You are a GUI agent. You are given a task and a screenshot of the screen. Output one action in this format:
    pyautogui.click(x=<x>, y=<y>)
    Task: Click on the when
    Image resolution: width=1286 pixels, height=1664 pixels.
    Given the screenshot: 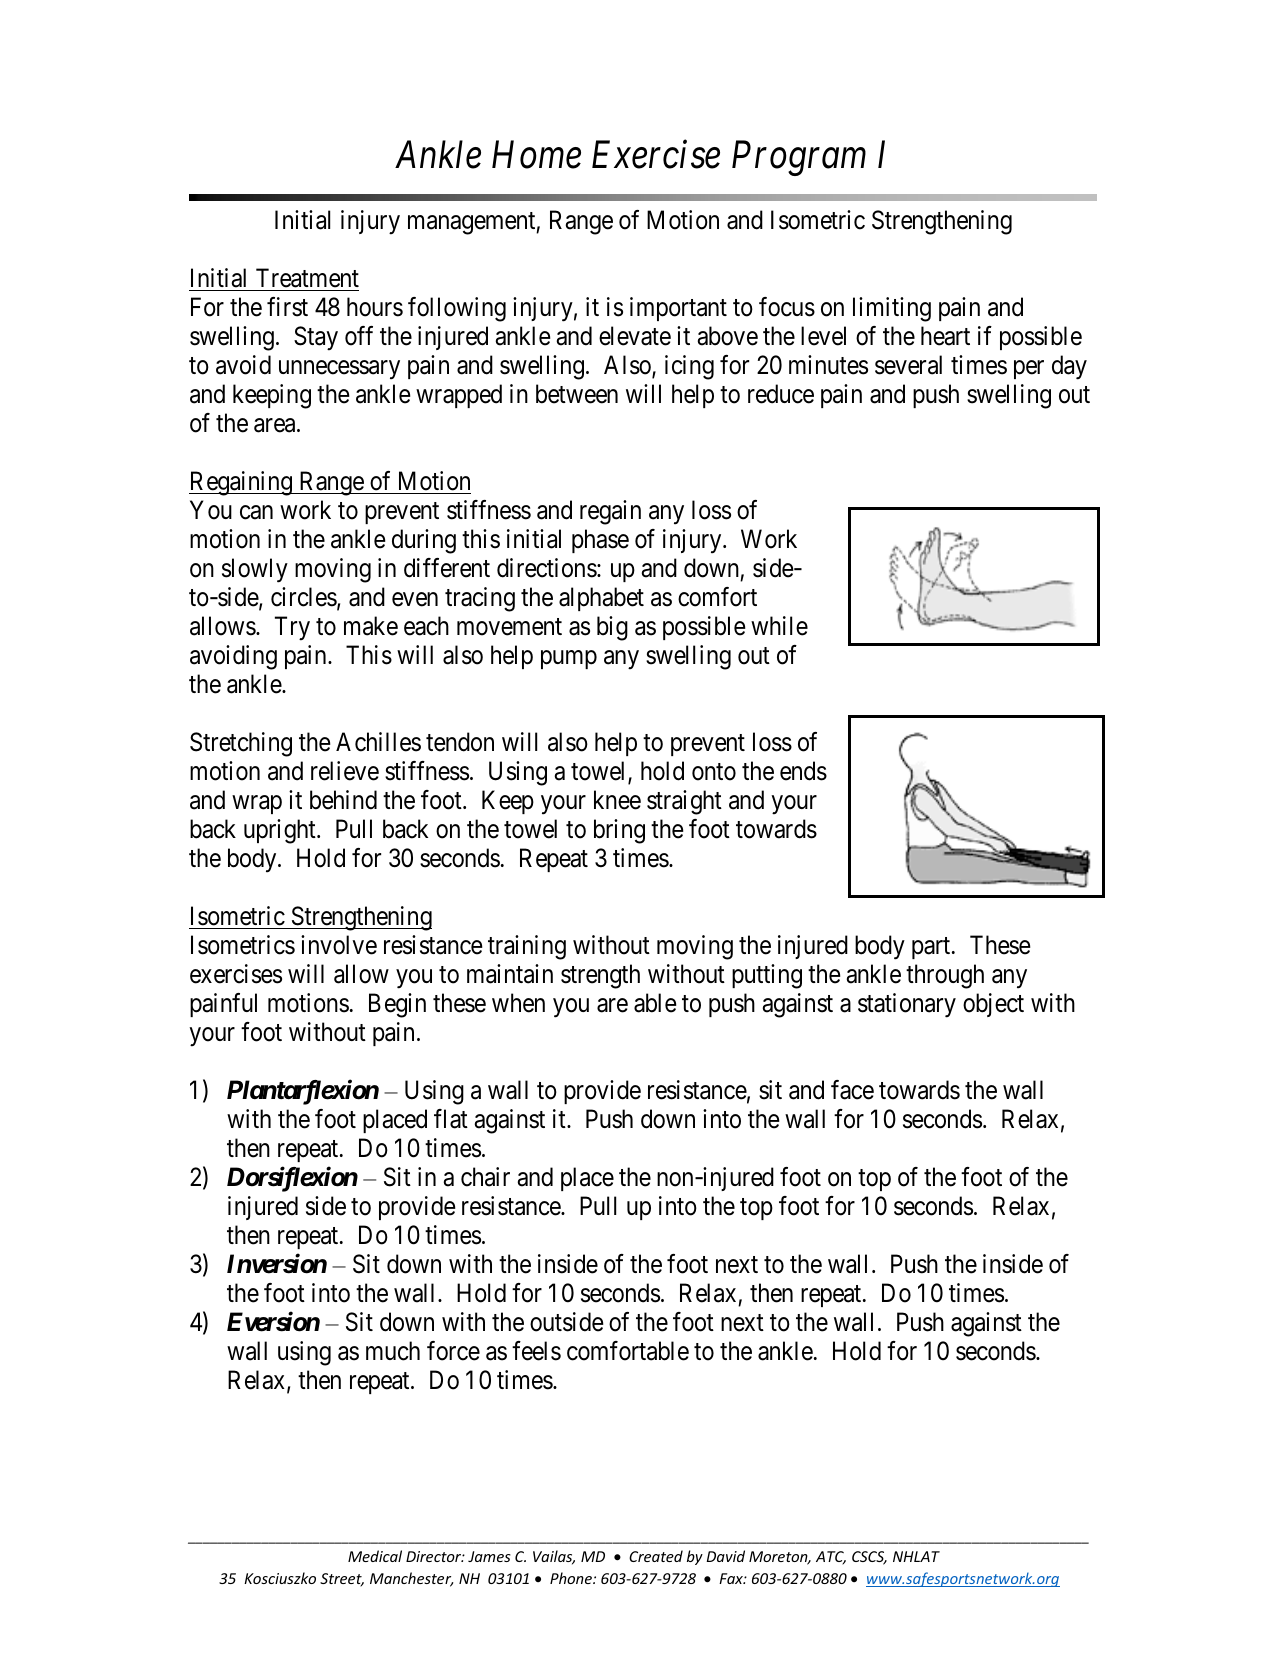 What is the action you would take?
    pyautogui.click(x=518, y=1003)
